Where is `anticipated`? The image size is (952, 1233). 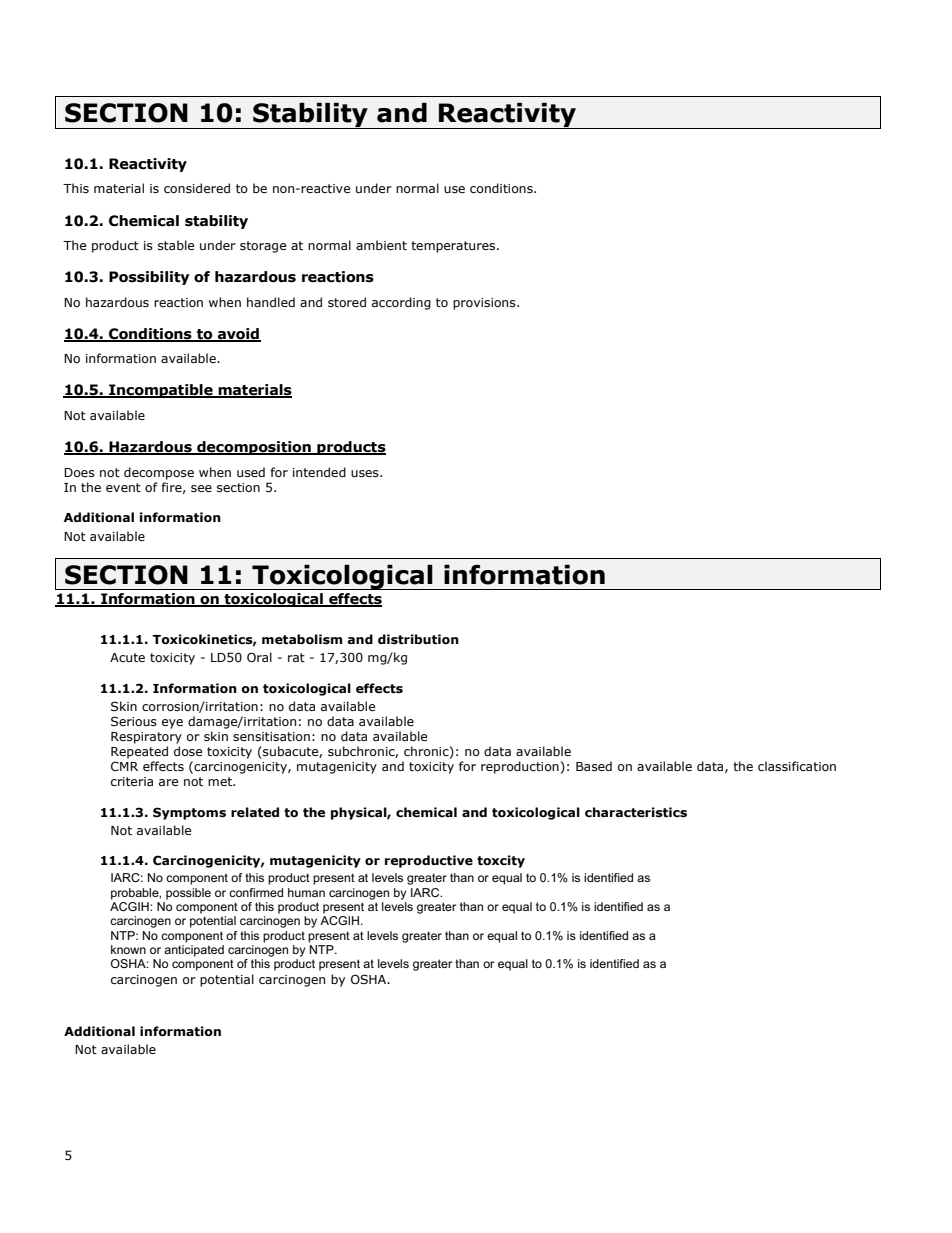 anticipated is located at coordinates (194, 951).
